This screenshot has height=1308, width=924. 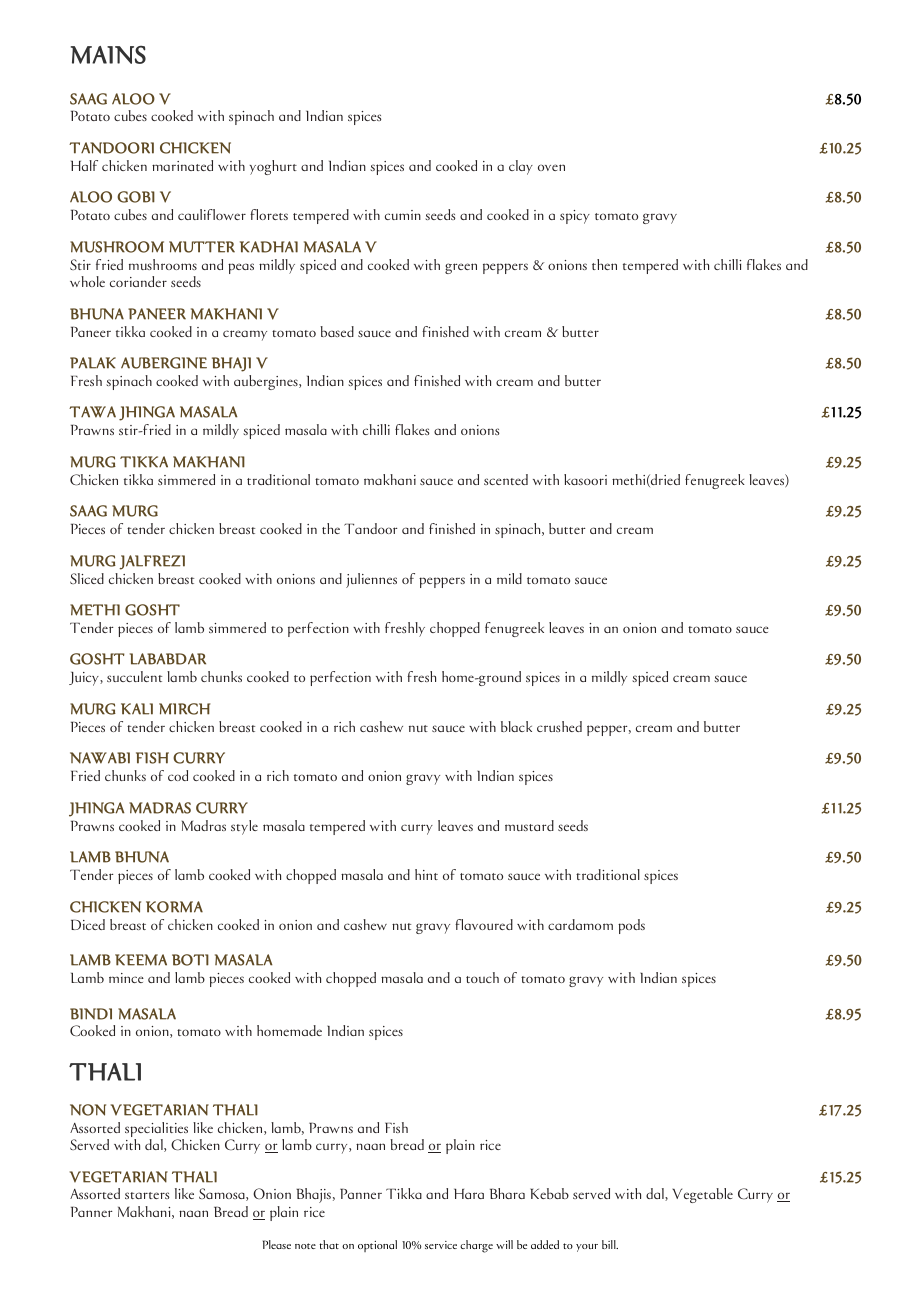 What do you see at coordinates (377, 1246) in the screenshot?
I see `optional` at bounding box center [377, 1246].
